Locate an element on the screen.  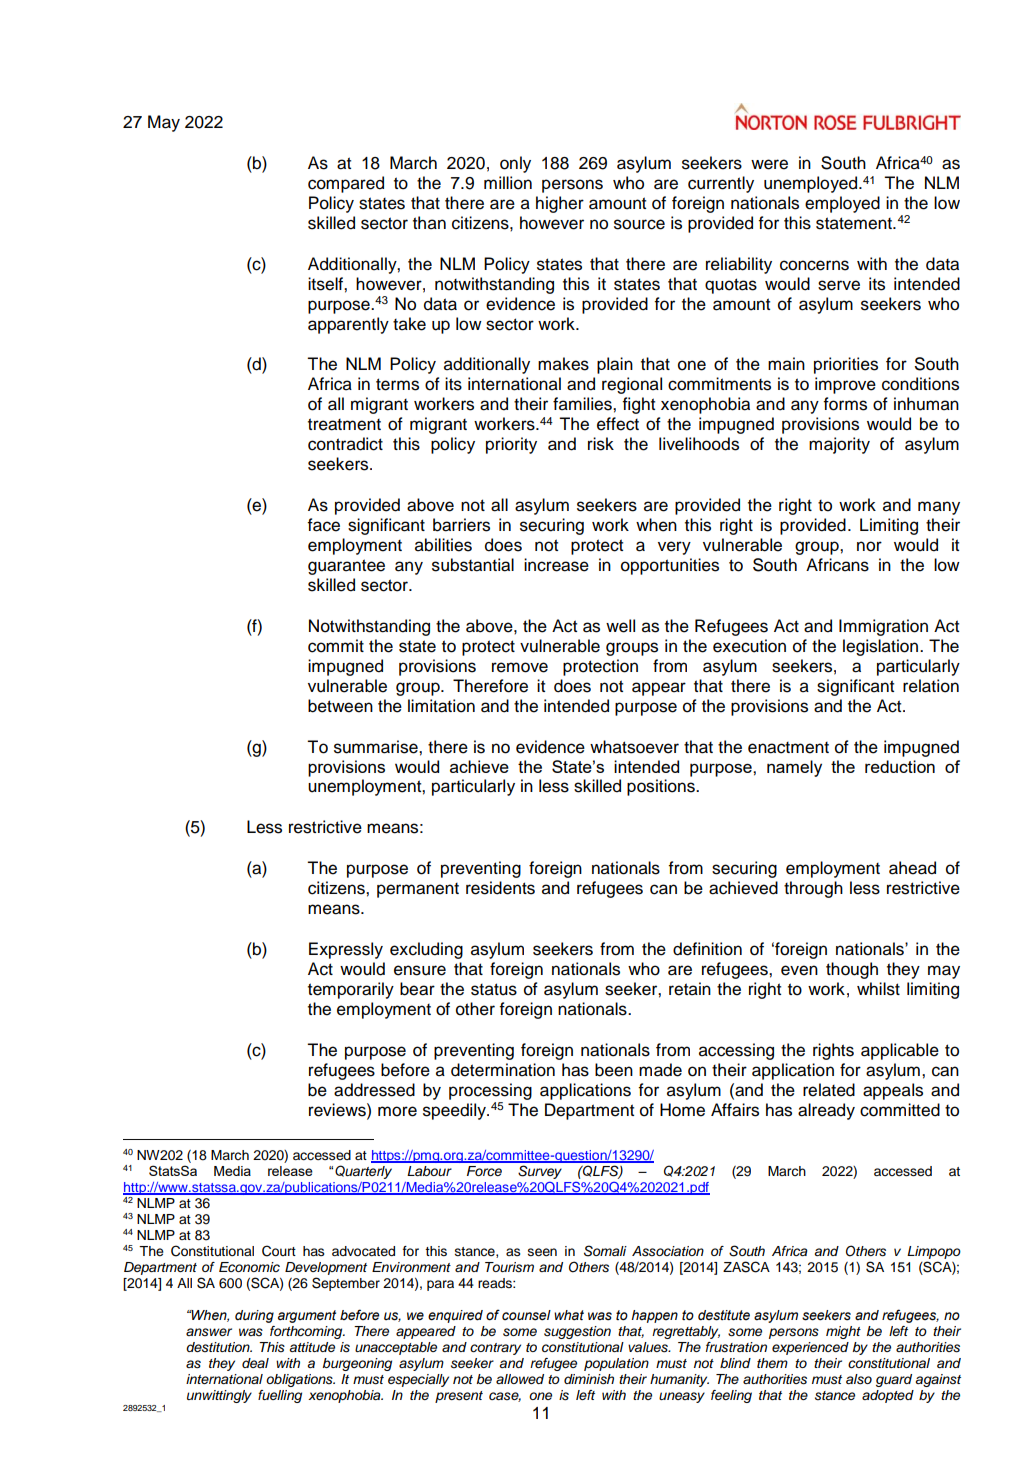
been is located at coordinates (614, 1070).
